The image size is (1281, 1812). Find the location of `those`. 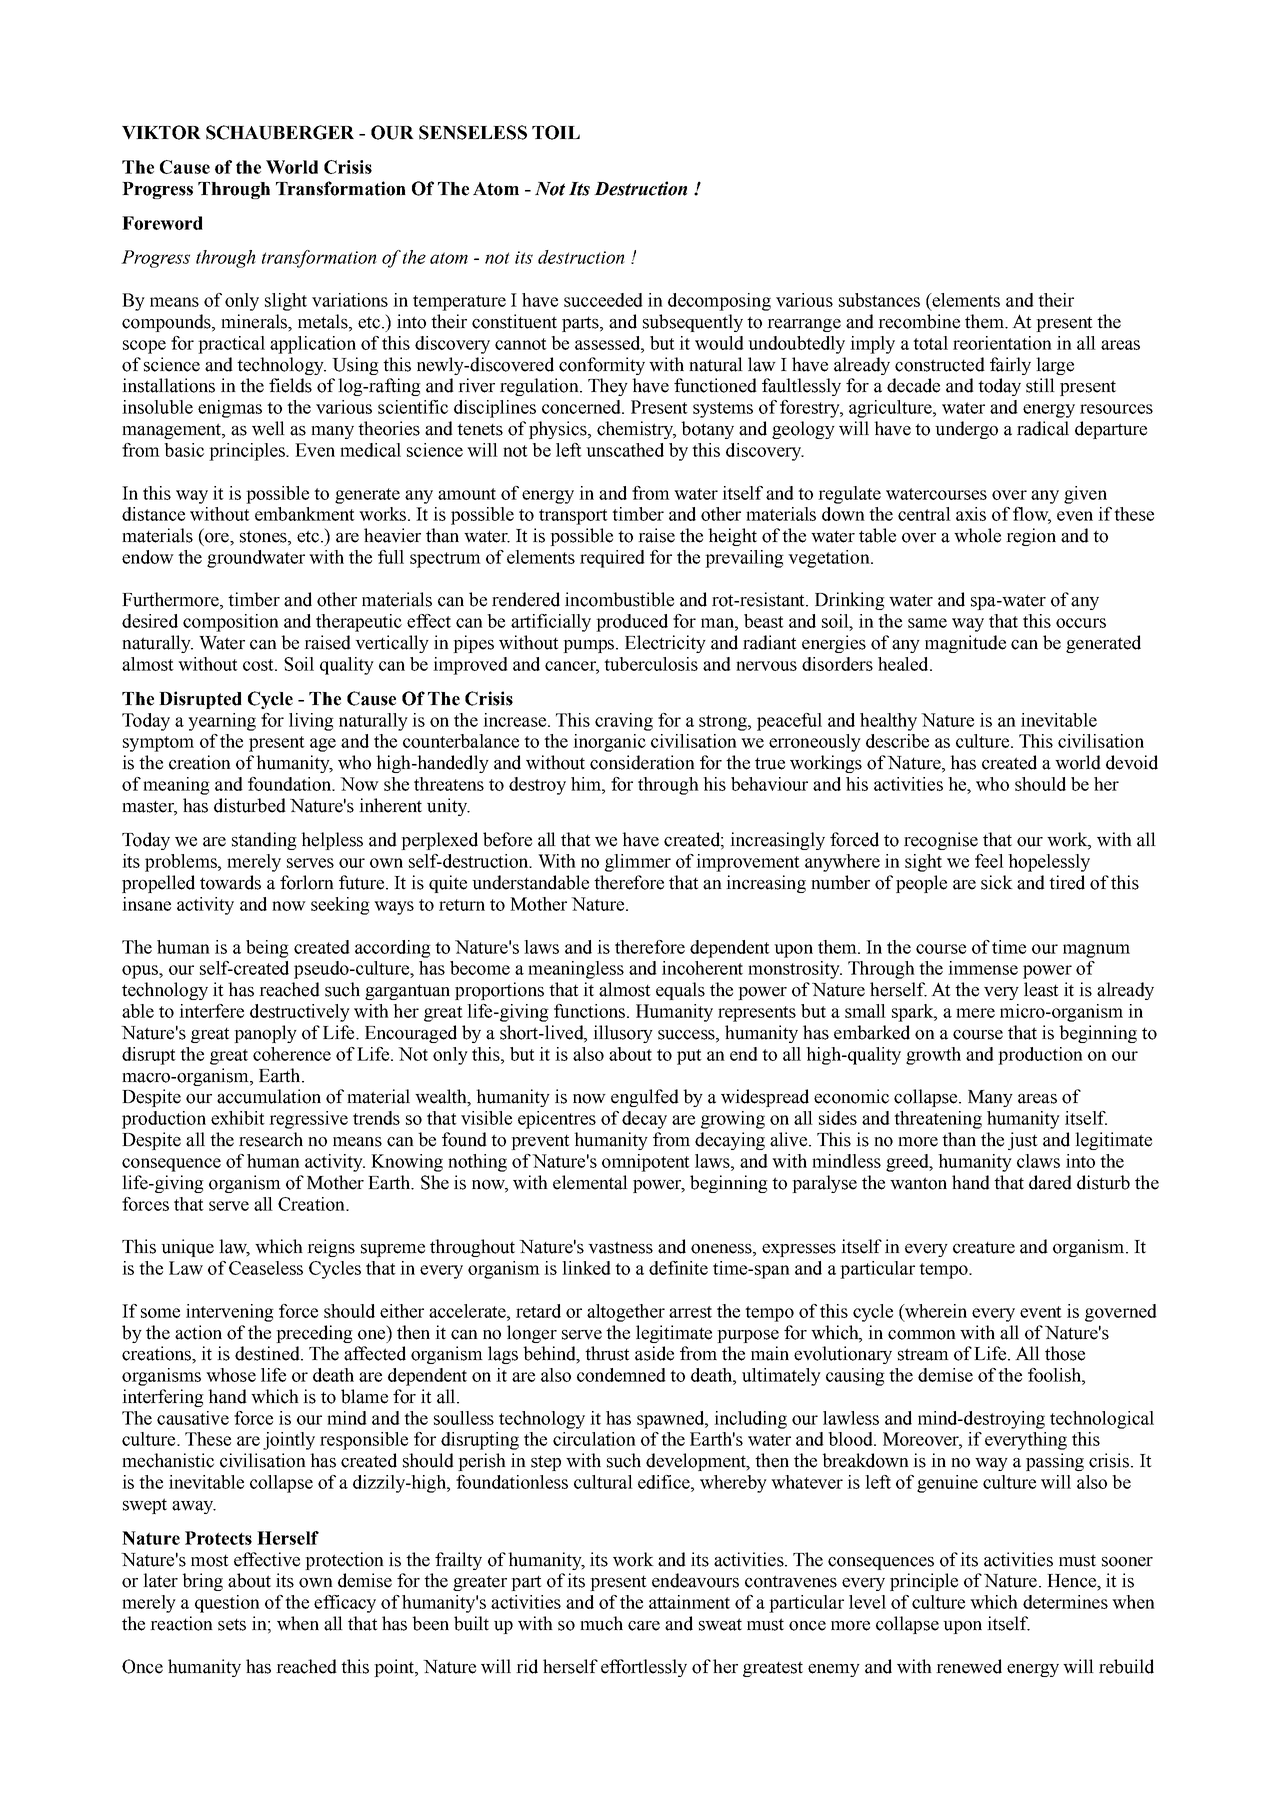

those is located at coordinates (1065, 1353).
